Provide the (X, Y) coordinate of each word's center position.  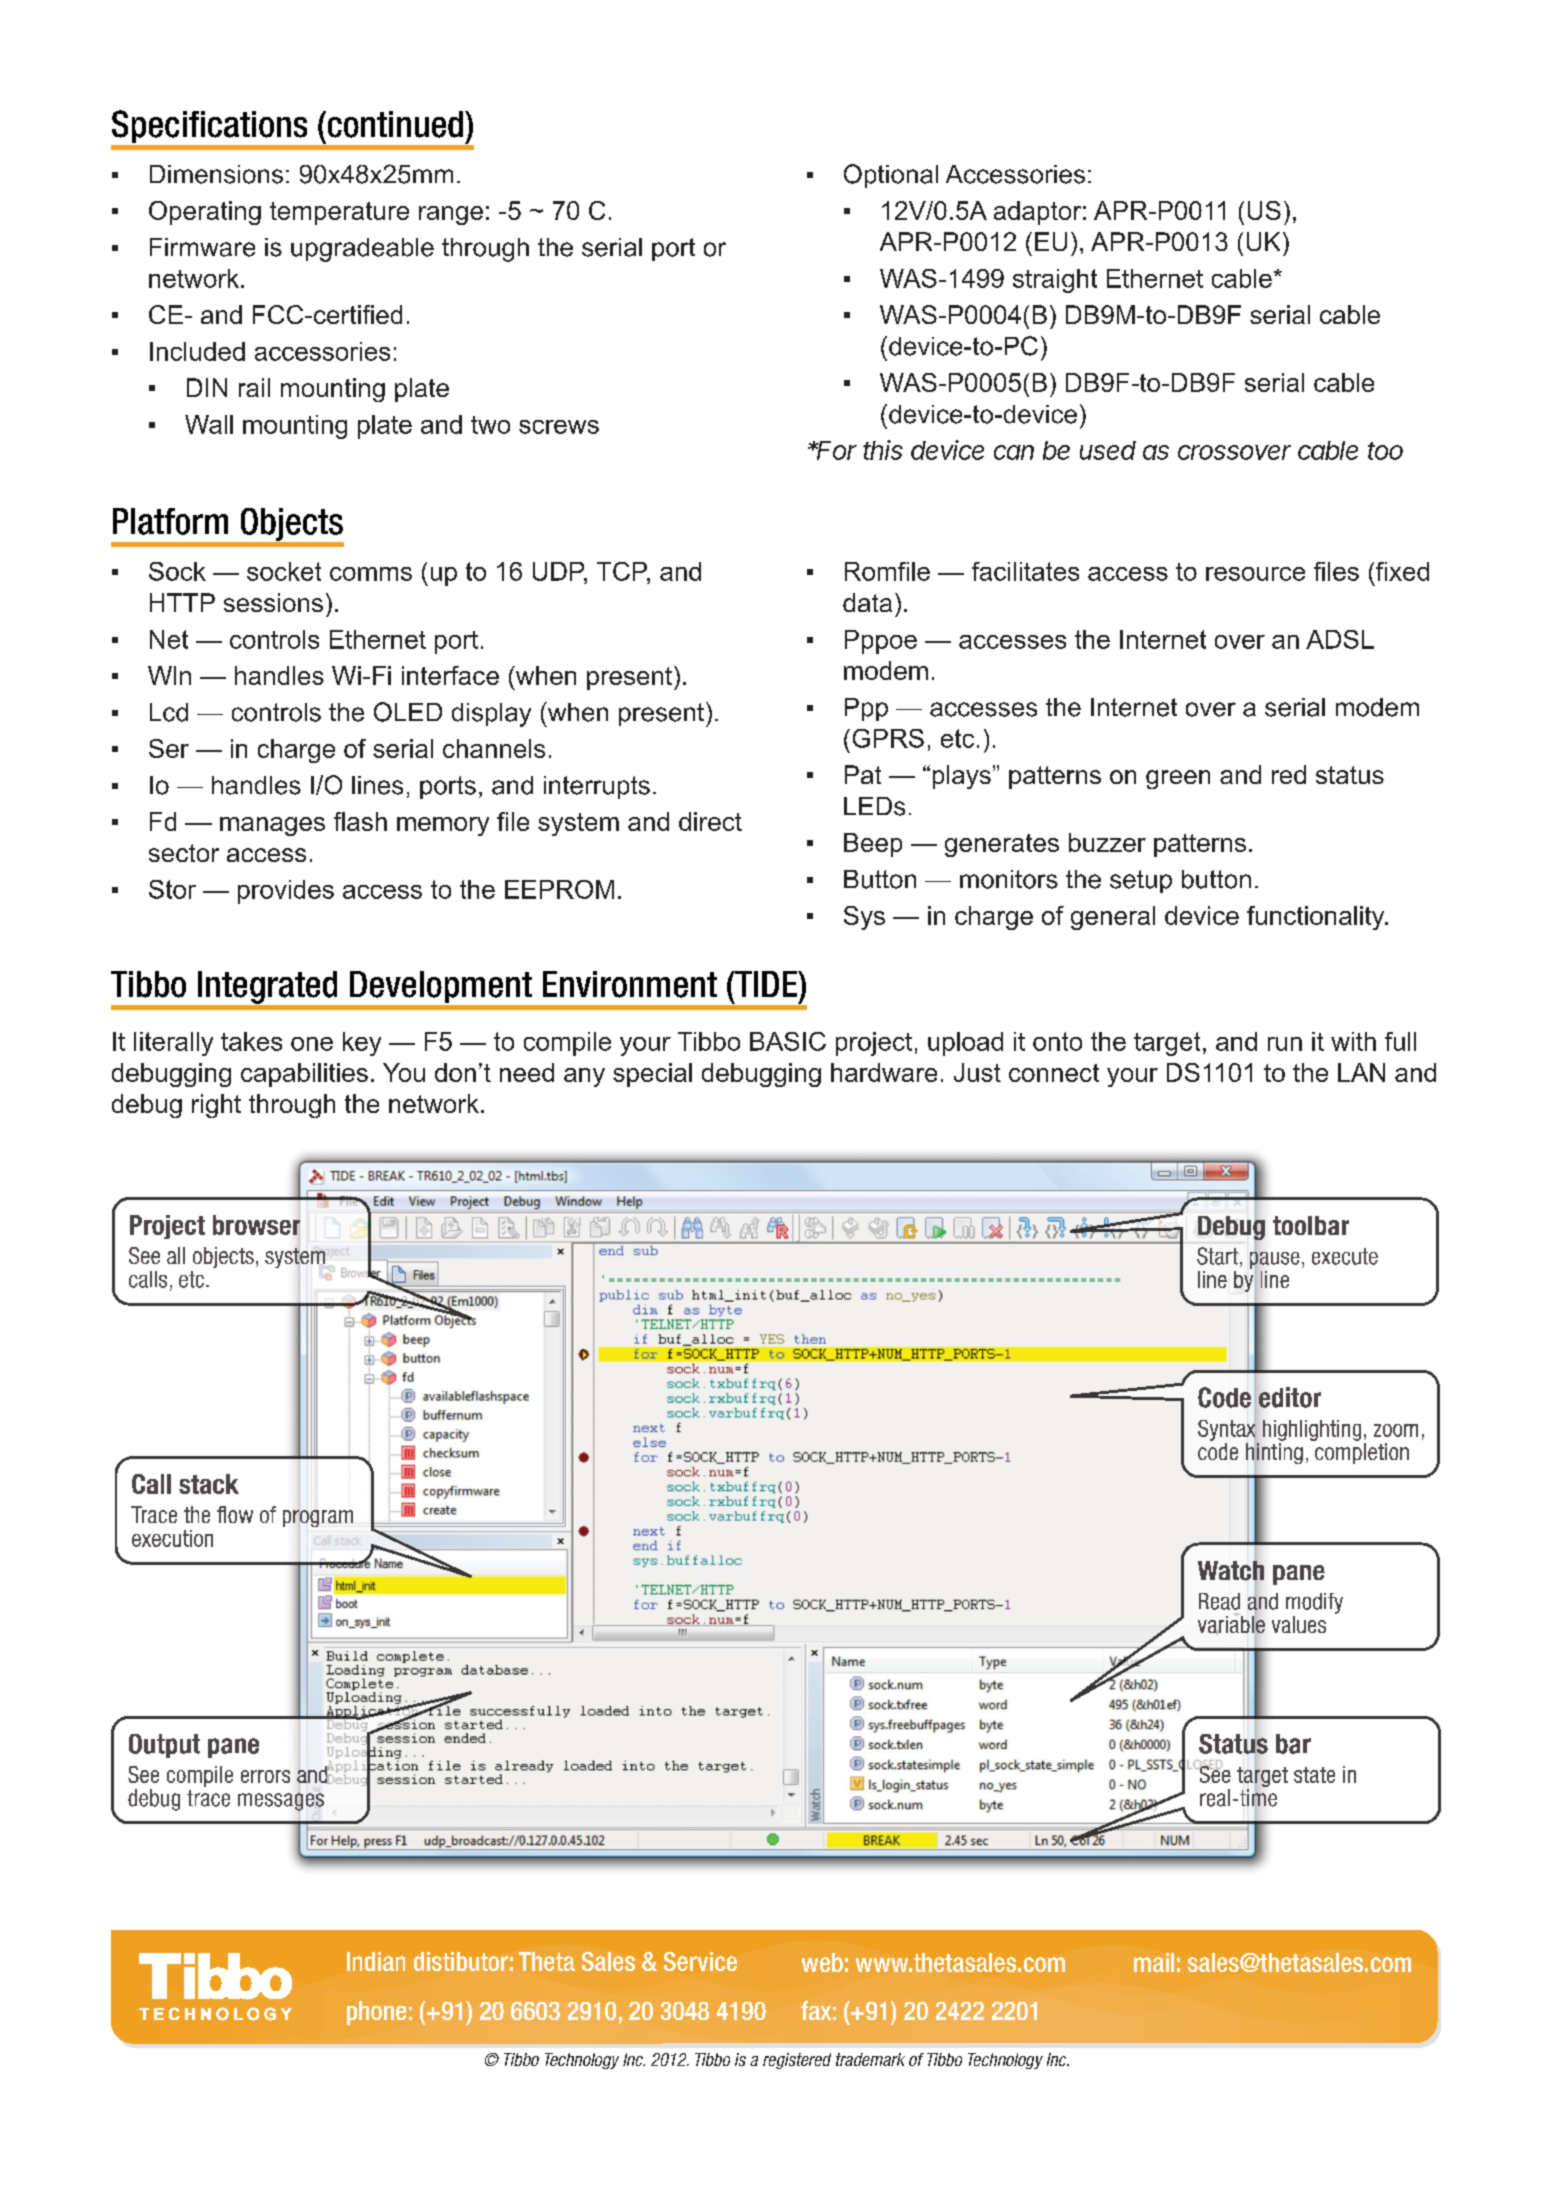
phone (376, 2013)
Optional (891, 176)
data (867, 602)
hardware (884, 1072)
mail (1154, 1962)
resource (1255, 574)
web (822, 1962)
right (216, 1106)
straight (1055, 281)
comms (371, 574)
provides (286, 892)
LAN (1361, 1072)
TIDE (766, 984)
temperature (339, 213)
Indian (376, 1961)
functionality (1317, 918)
